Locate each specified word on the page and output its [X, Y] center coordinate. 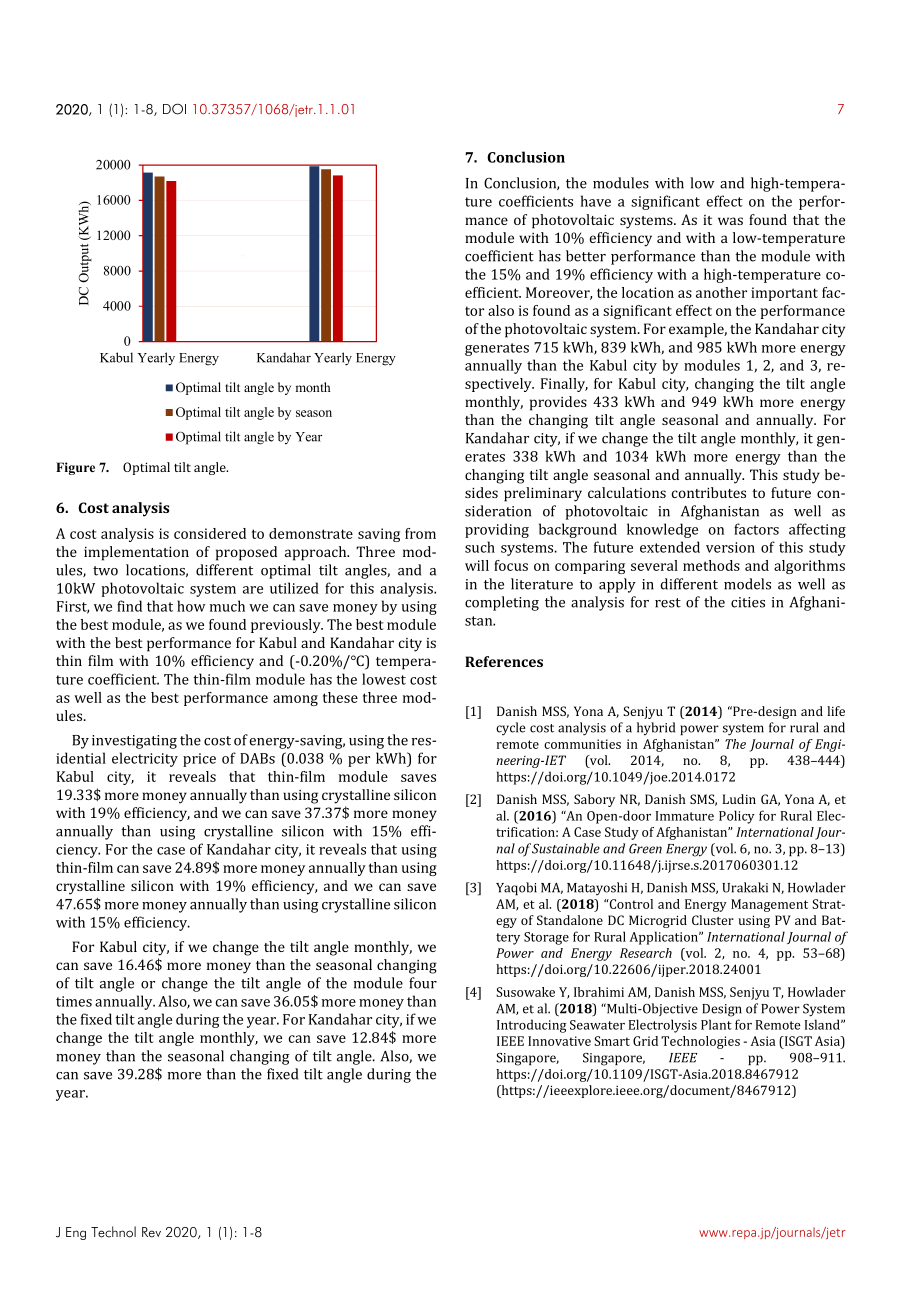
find [129, 606]
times [74, 1001]
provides [558, 403]
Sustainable [566, 848]
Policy [737, 817]
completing [502, 603]
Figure [75, 468]
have [596, 201]
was [730, 221]
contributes [708, 492]
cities [748, 602]
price [199, 760]
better [586, 256]
